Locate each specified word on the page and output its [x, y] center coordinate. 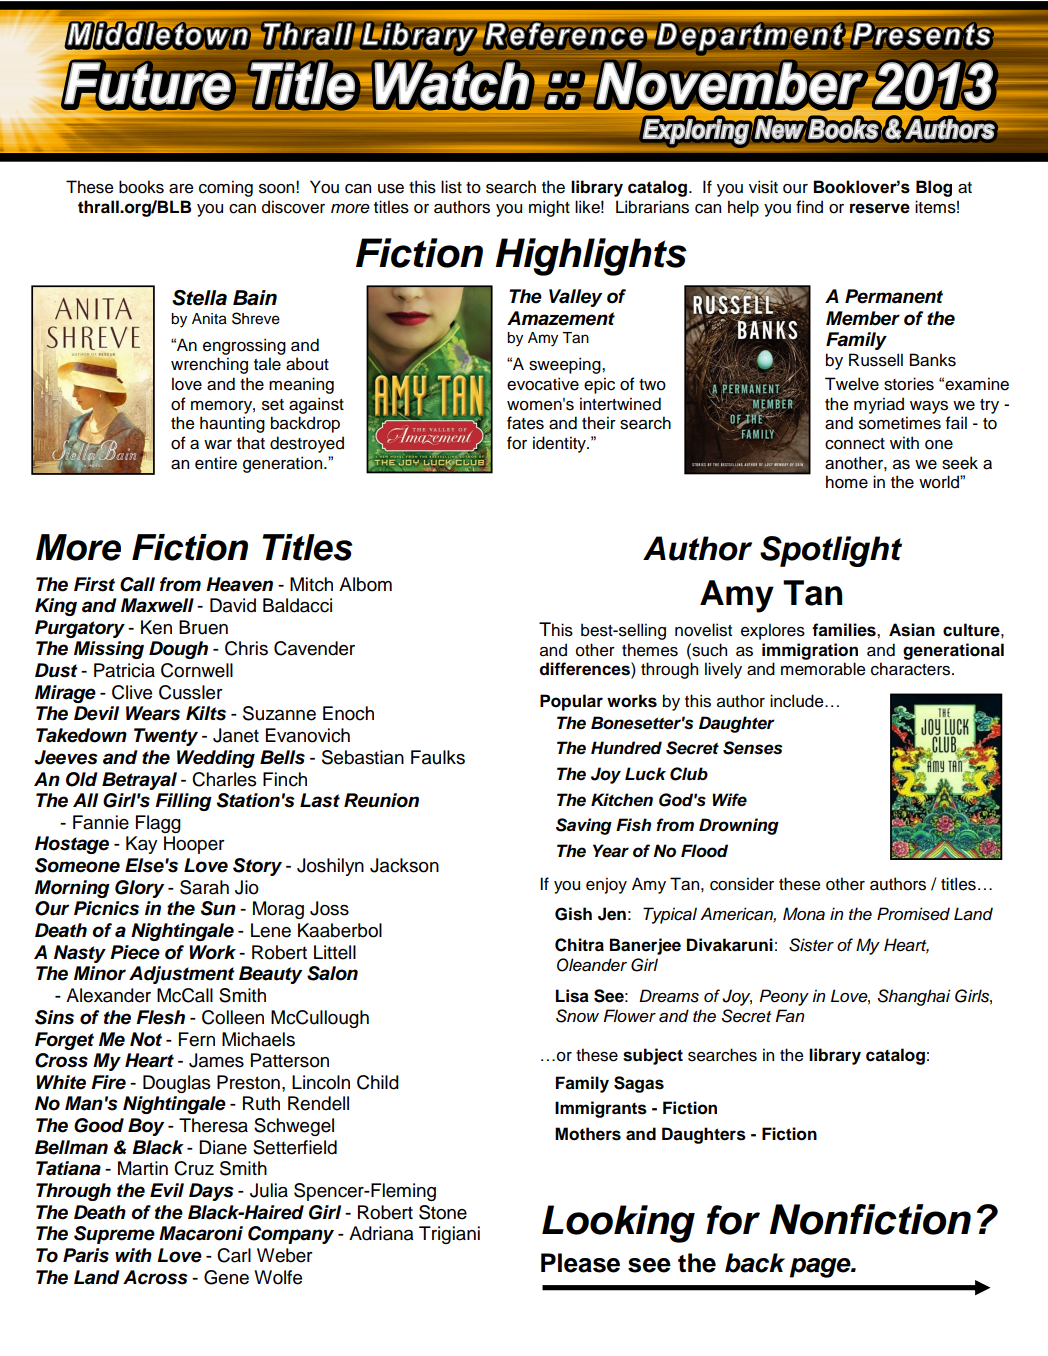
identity [560, 444]
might [549, 208]
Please [580, 1263]
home [847, 482]
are [181, 189]
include [798, 701]
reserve [880, 208]
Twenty [166, 737]
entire [216, 463]
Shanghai [914, 997]
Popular [571, 702]
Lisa [572, 996]
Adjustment [182, 975]
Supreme [114, 1235]
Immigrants [601, 1109]
